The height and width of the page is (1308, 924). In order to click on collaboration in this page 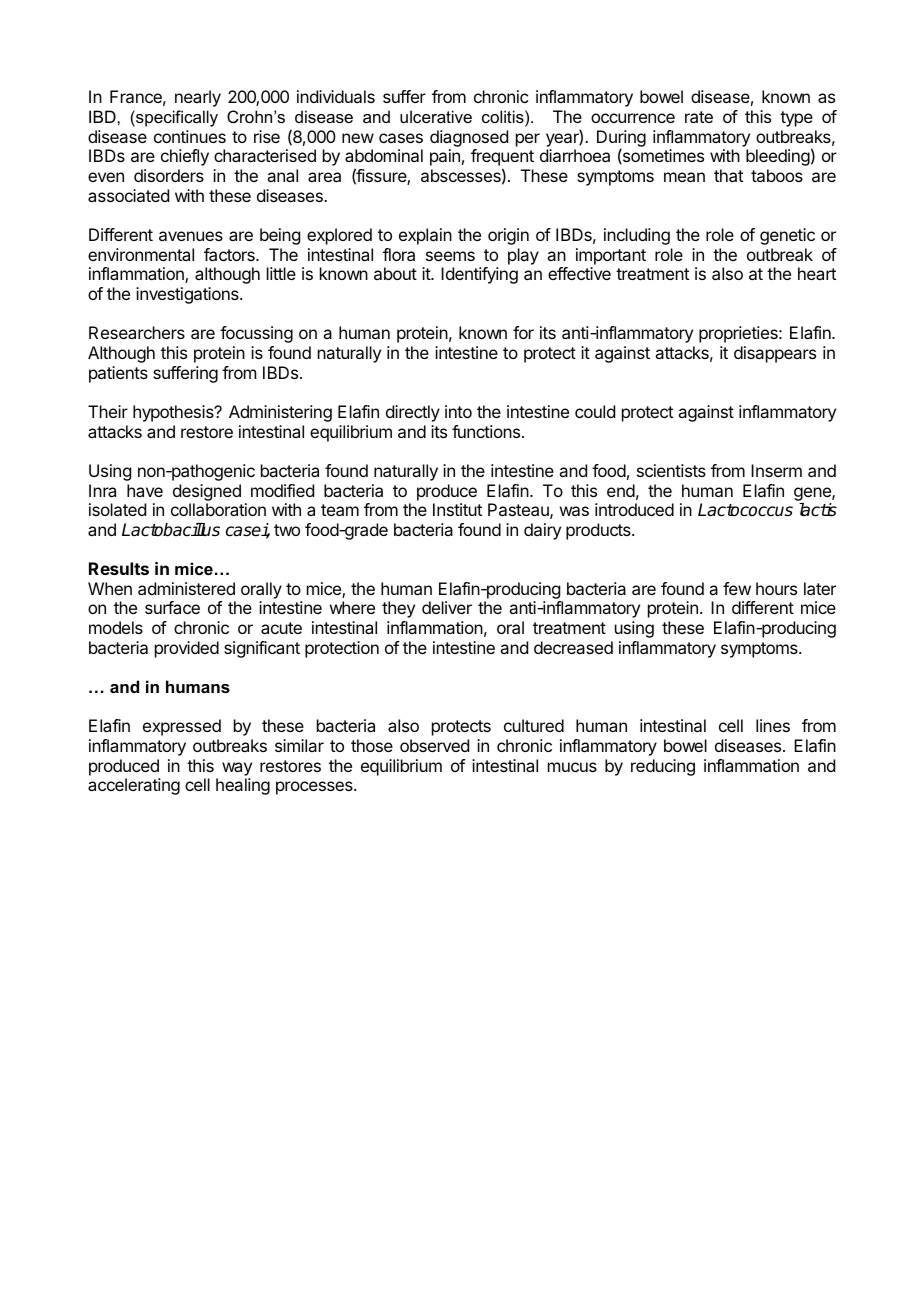, I will do `click(218, 509)`.
